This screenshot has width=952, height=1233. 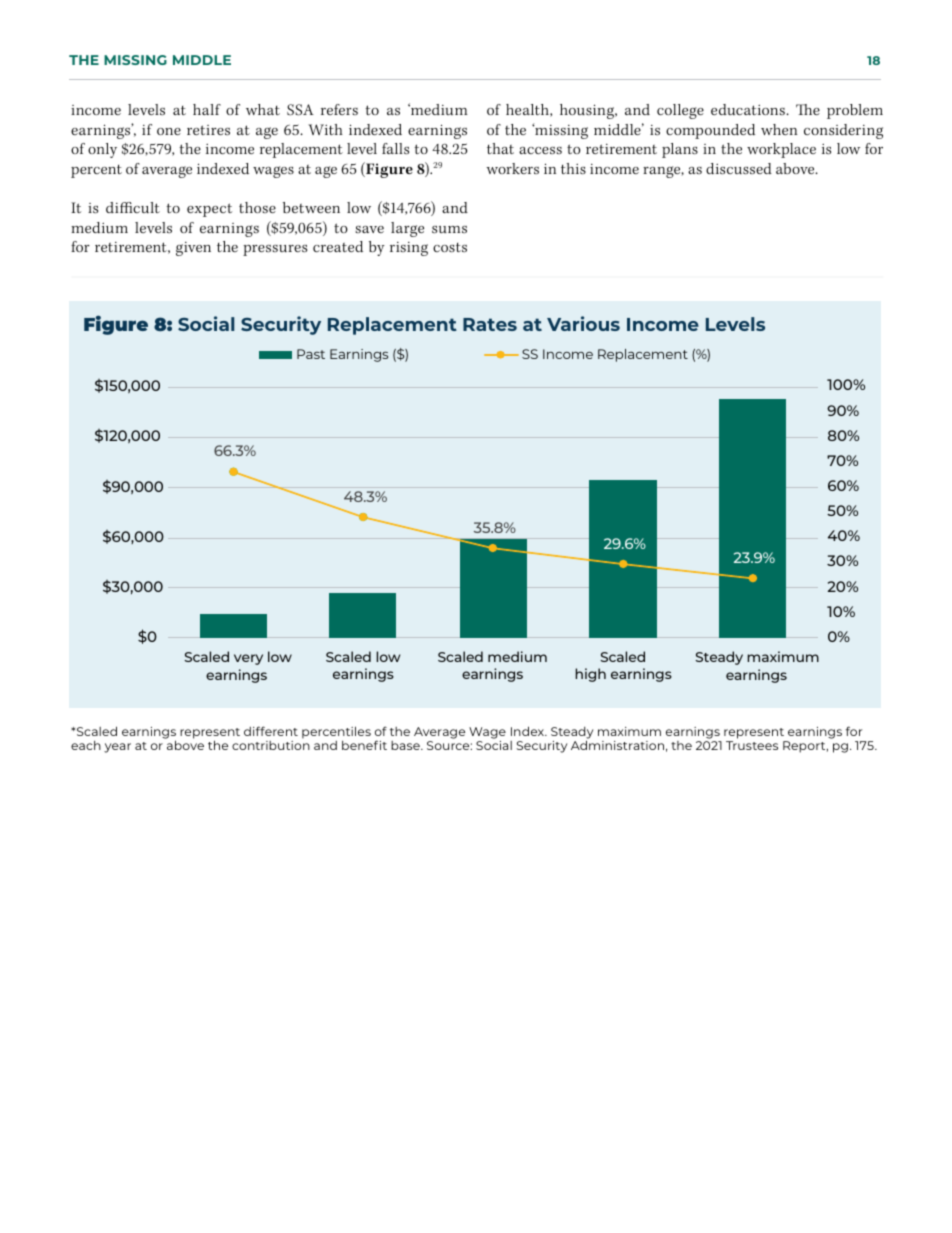 I want to click on that, so click(x=500, y=148).
